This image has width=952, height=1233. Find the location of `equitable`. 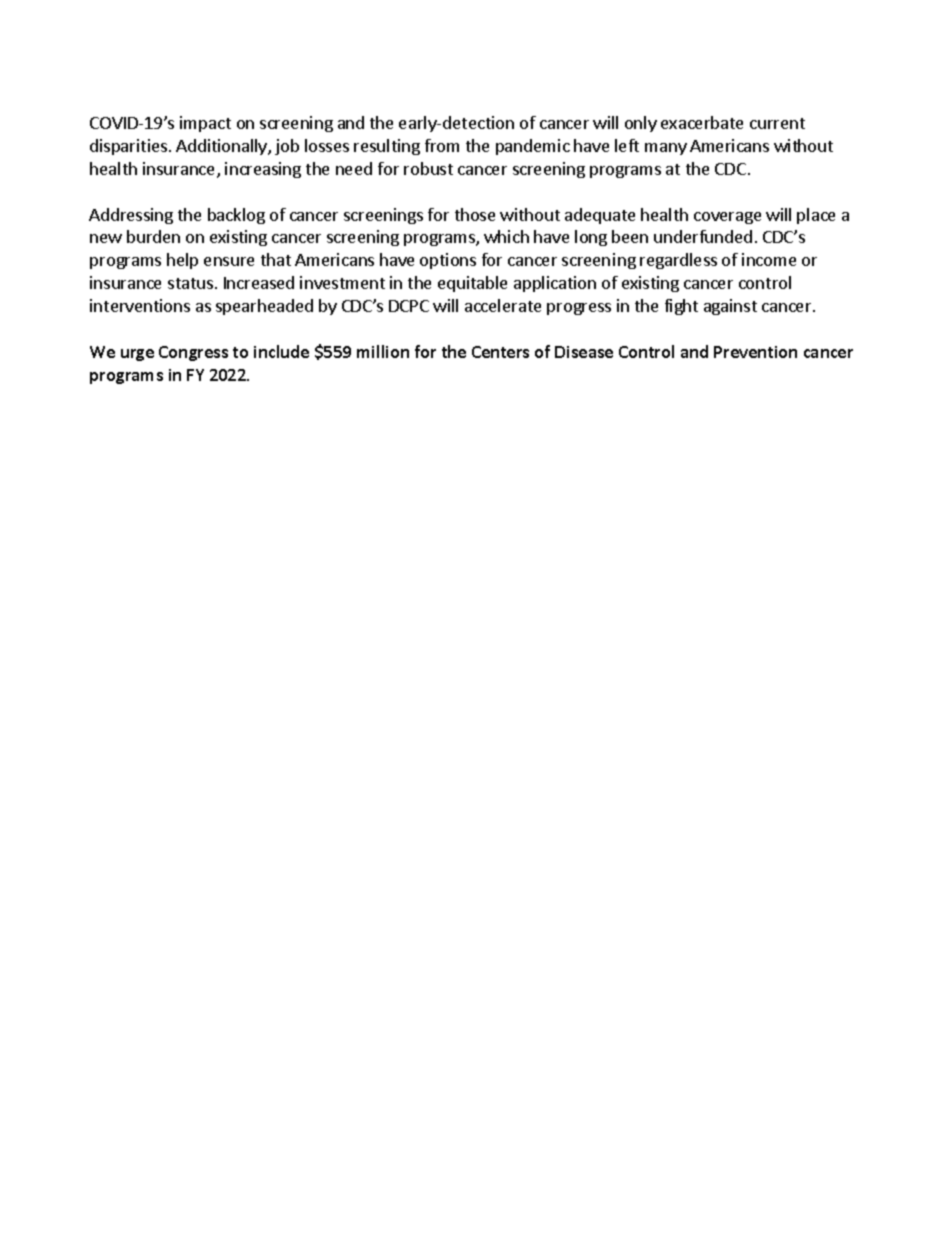

equitable is located at coordinates (472, 284).
